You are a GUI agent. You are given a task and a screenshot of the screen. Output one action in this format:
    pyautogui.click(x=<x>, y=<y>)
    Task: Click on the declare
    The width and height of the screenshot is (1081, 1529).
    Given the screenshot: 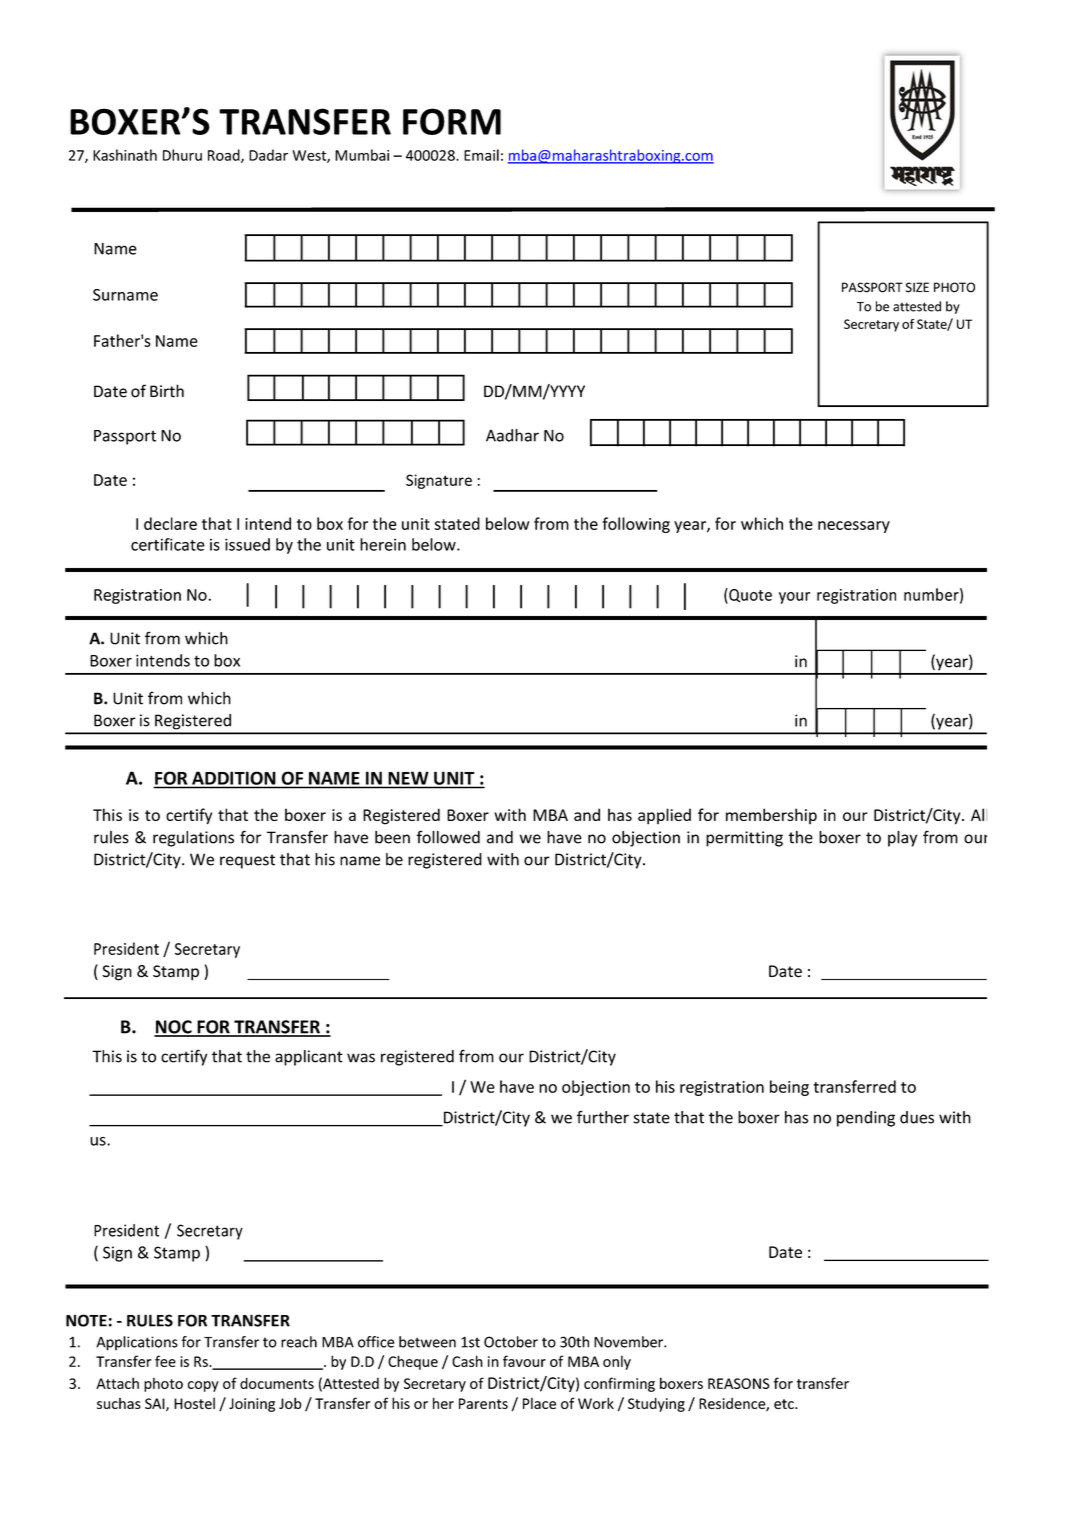 What is the action you would take?
    pyautogui.click(x=170, y=523)
